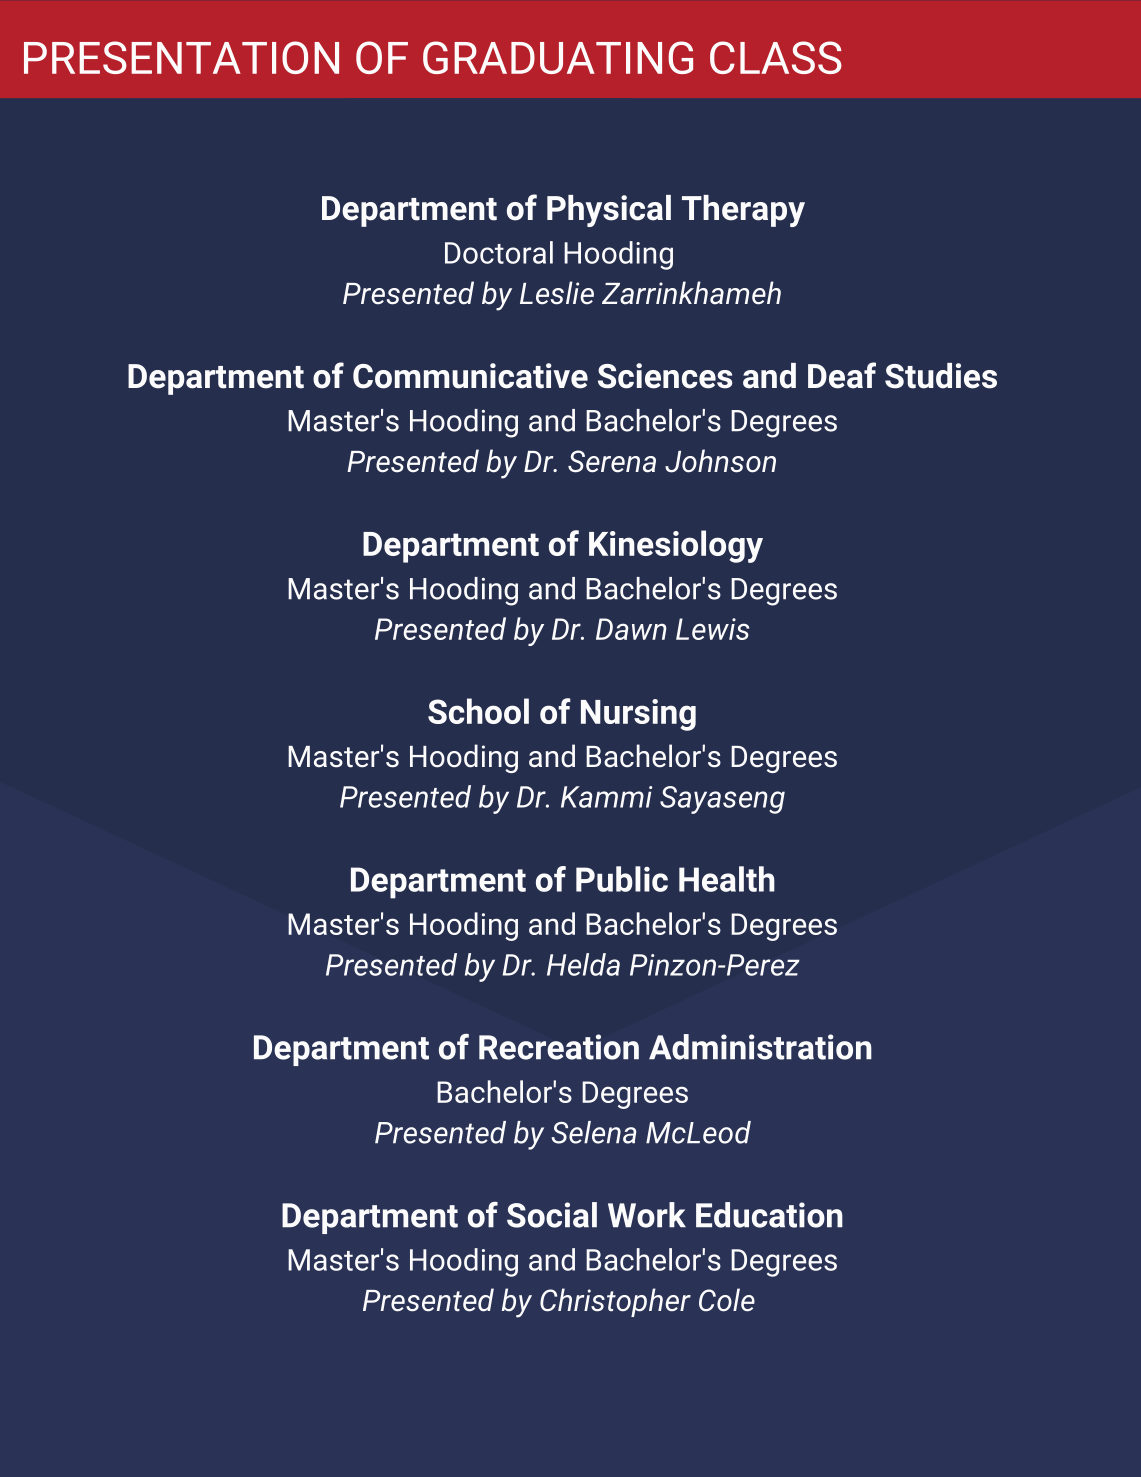 This image has height=1477, width=1141. Describe the element at coordinates (776, 57) in the image. I see `CLASS` at that location.
